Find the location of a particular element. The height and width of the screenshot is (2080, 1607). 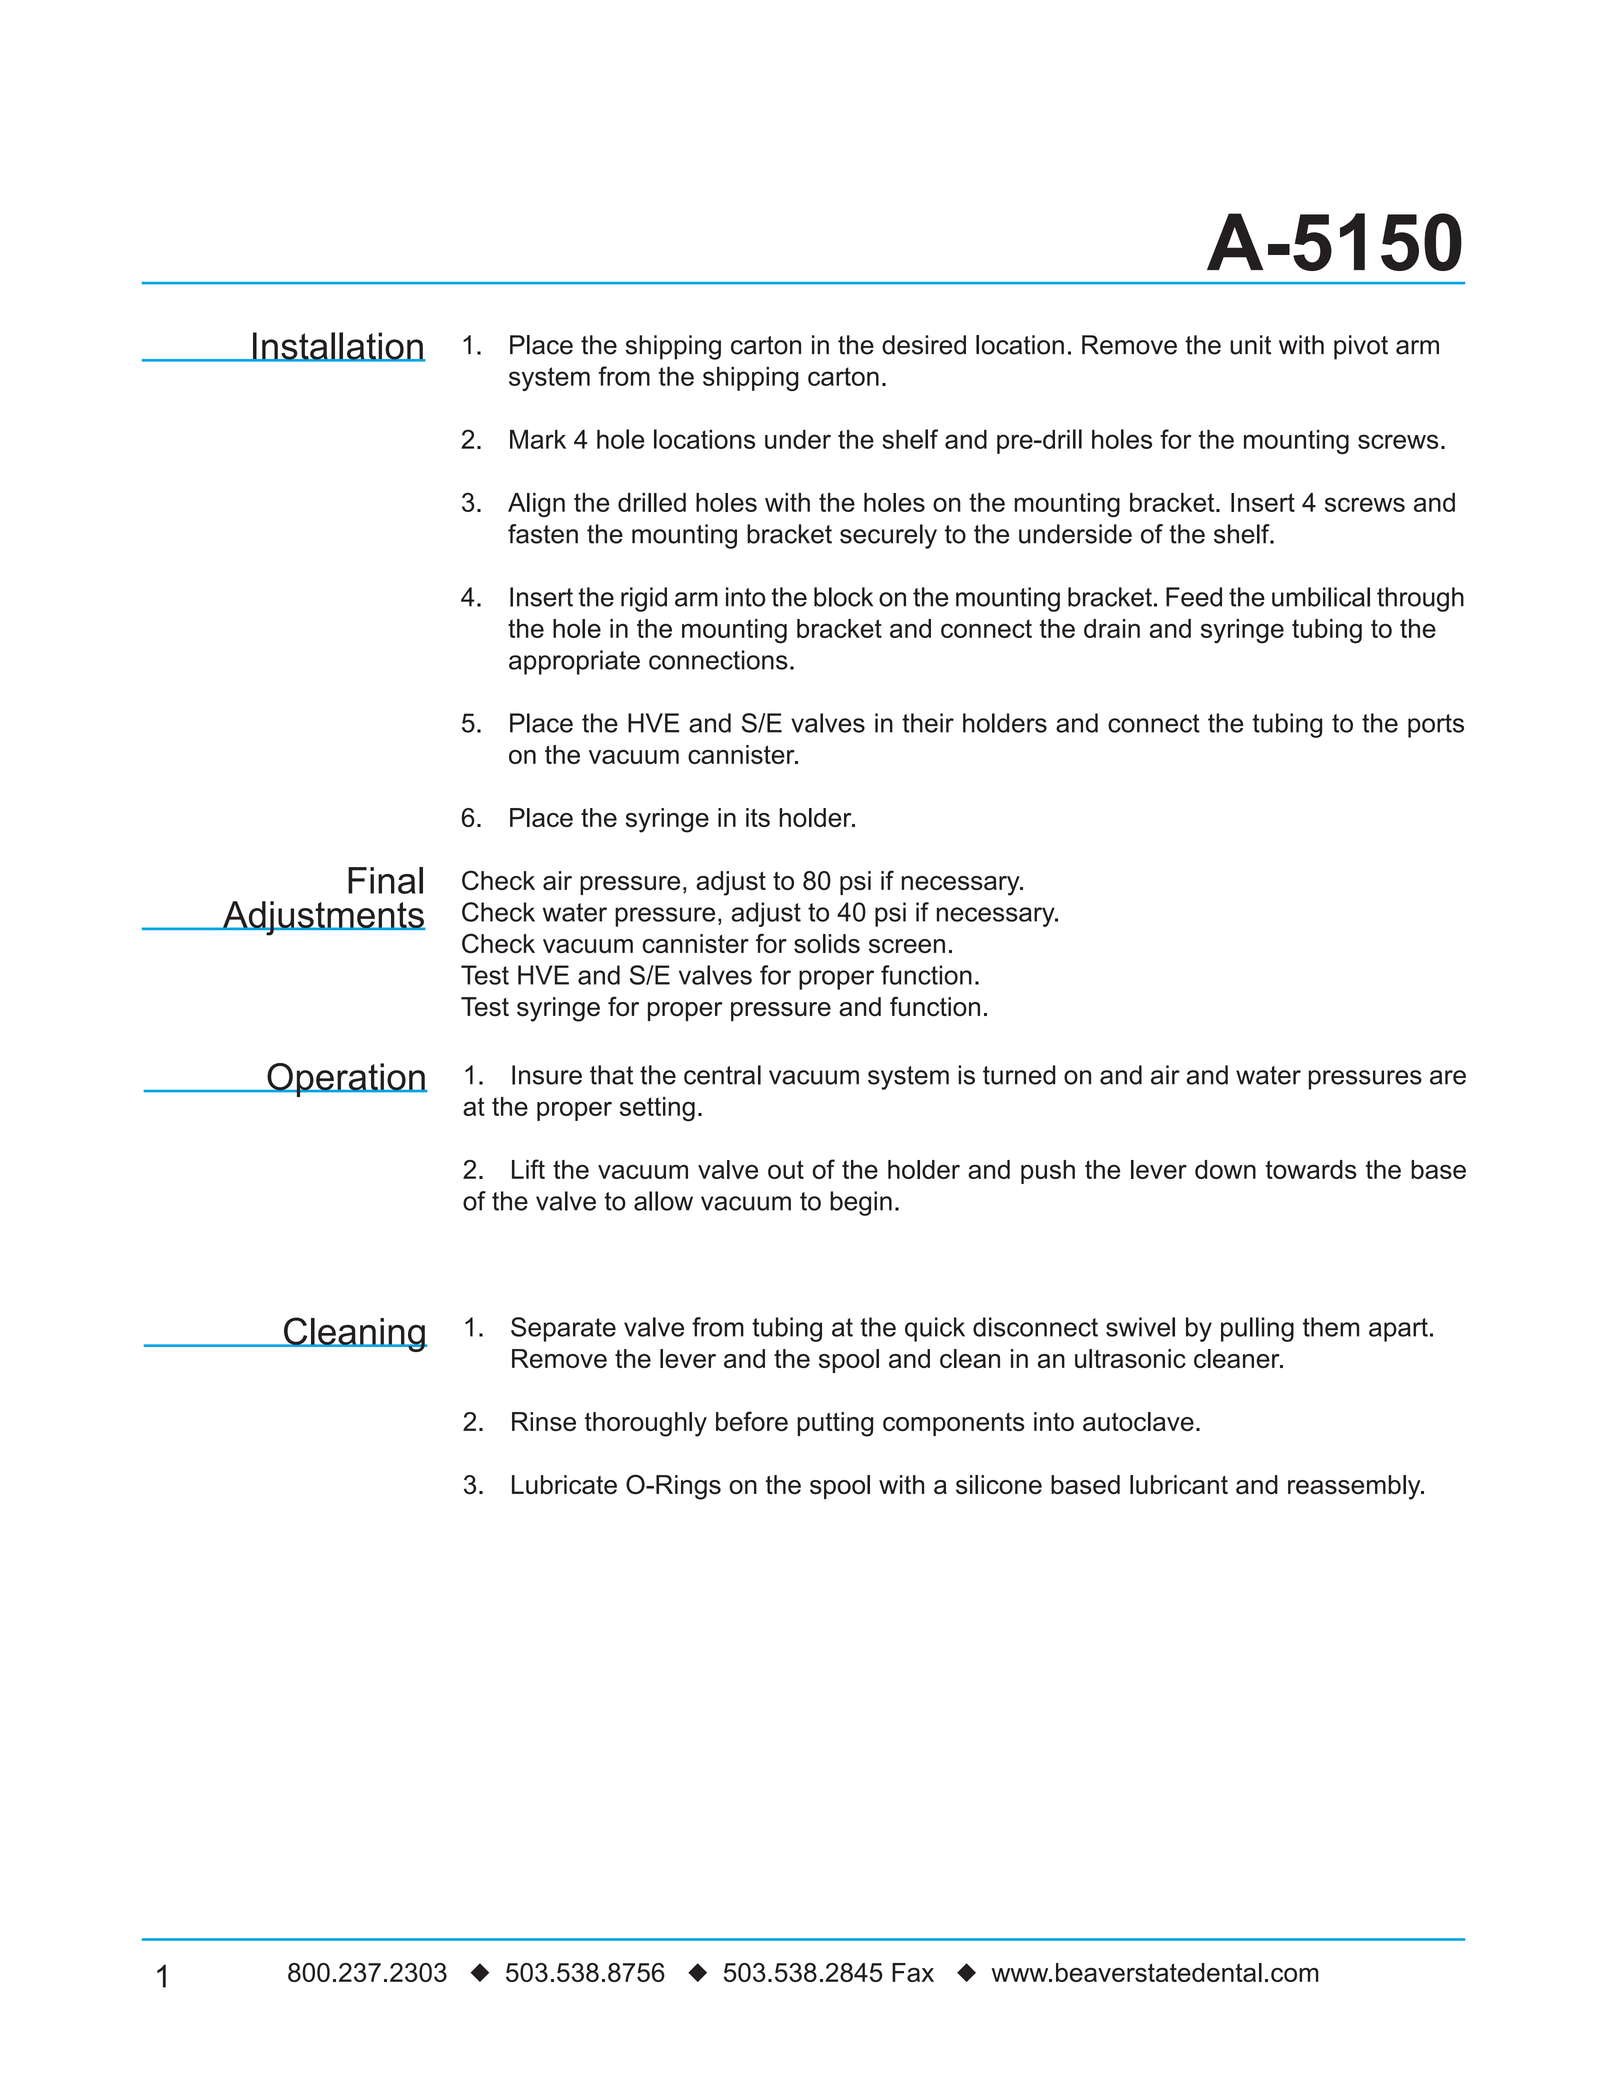

silicone is located at coordinates (999, 1485).
